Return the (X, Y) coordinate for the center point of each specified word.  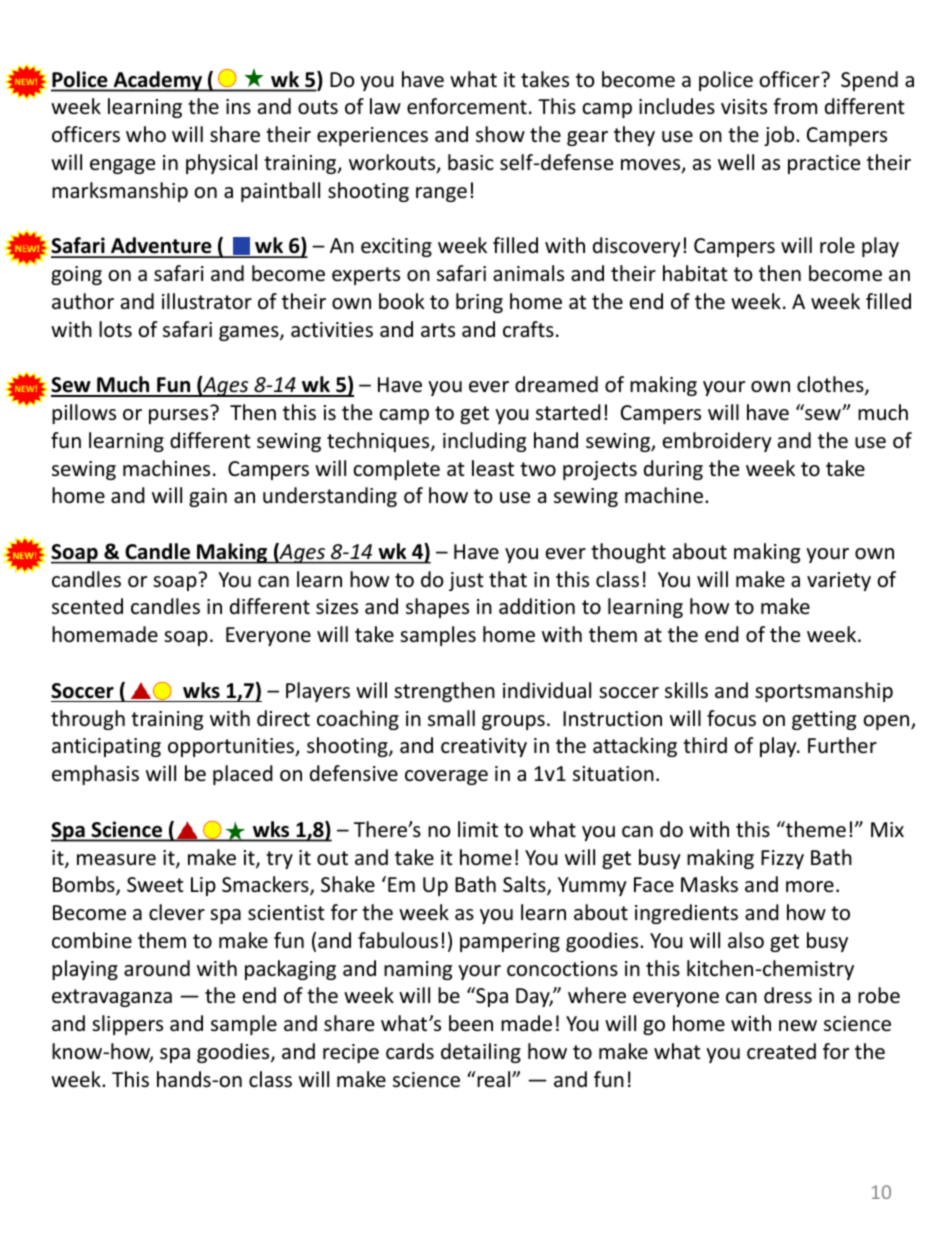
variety (839, 581)
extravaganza (112, 998)
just (466, 581)
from (795, 106)
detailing (481, 1053)
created (781, 1051)
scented (87, 606)
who (146, 134)
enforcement (467, 106)
